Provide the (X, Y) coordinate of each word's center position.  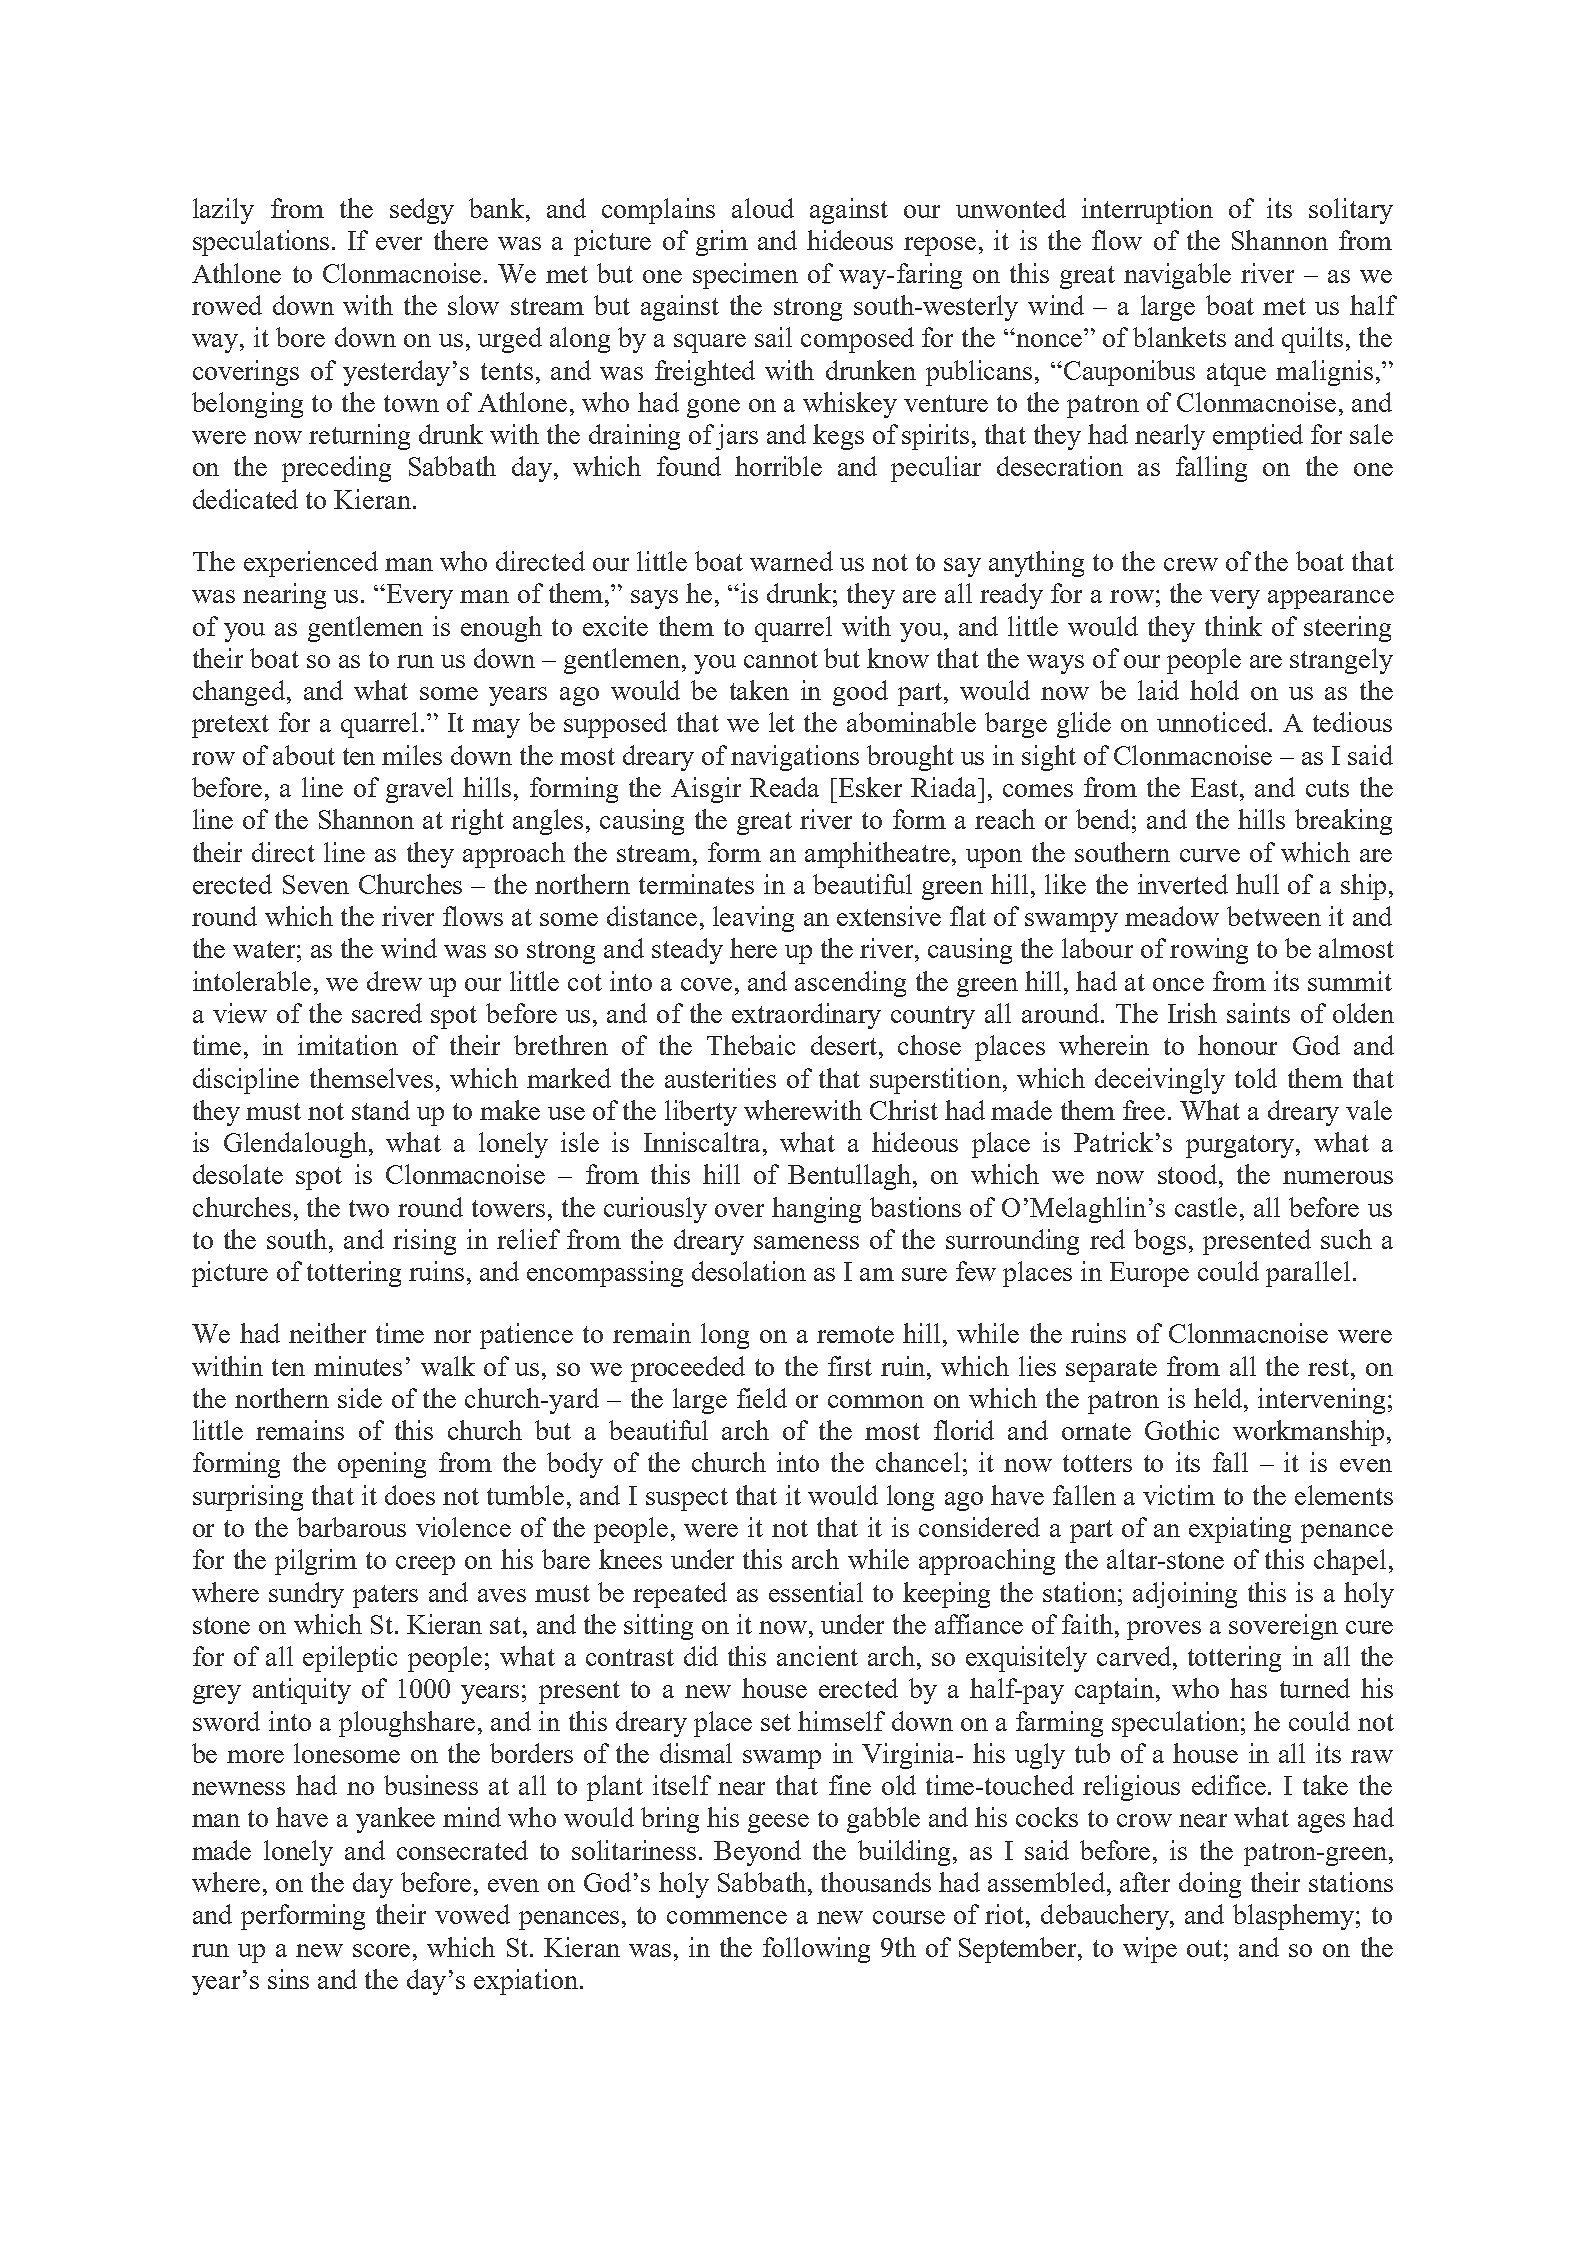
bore (300, 337)
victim (1179, 1495)
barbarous (351, 1527)
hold (1214, 690)
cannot (781, 659)
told (1256, 1078)
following (816, 1950)
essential (816, 1592)
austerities (720, 1078)
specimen (745, 276)
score (381, 1950)
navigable (1177, 276)
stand (381, 1110)
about (304, 755)
